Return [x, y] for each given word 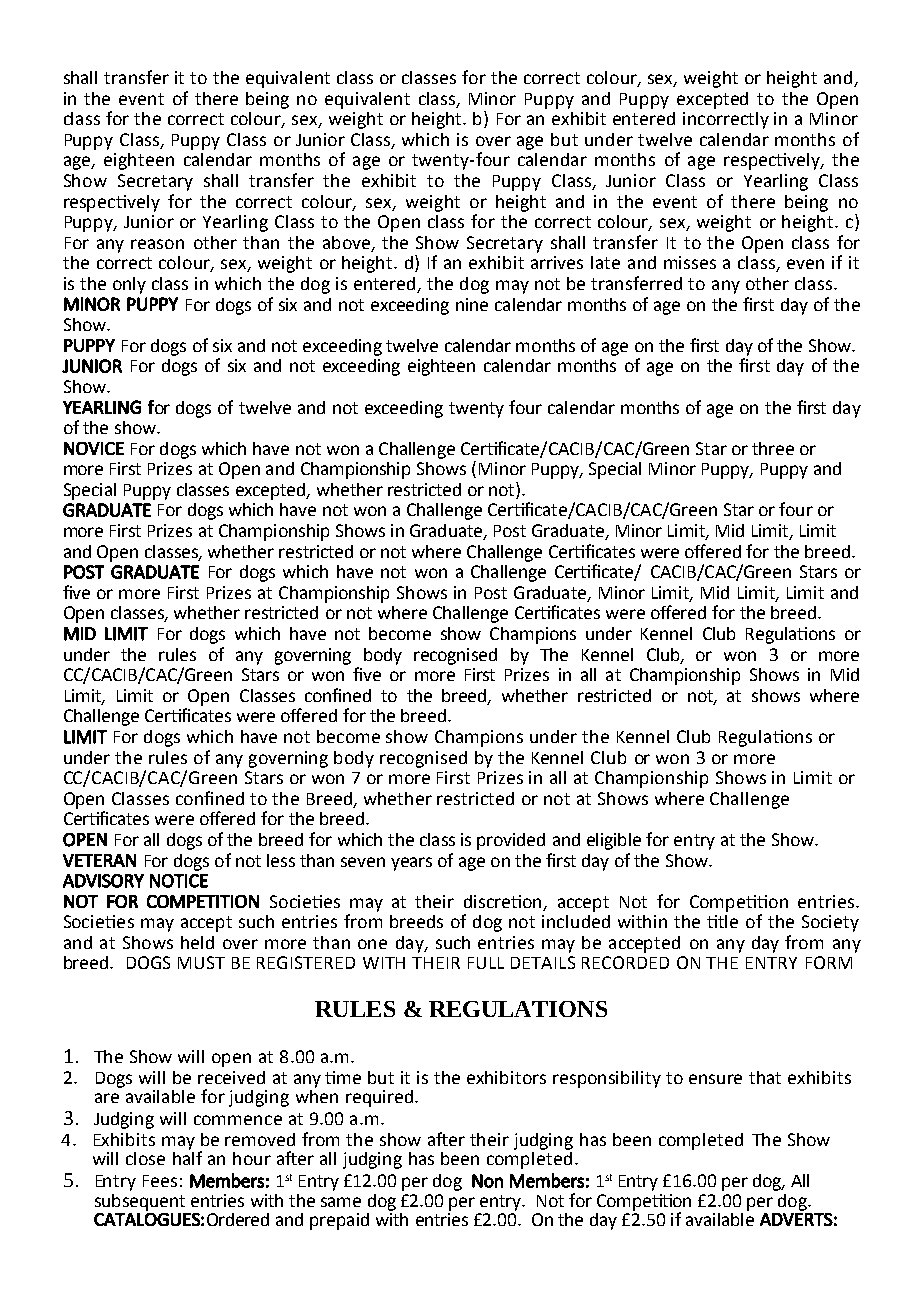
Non [487, 1181]
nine [472, 304]
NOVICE [94, 448]
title [722, 921]
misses [690, 262]
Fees [160, 1181]
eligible [614, 841]
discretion [504, 902]
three [773, 448]
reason [157, 244]
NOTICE [179, 881]
